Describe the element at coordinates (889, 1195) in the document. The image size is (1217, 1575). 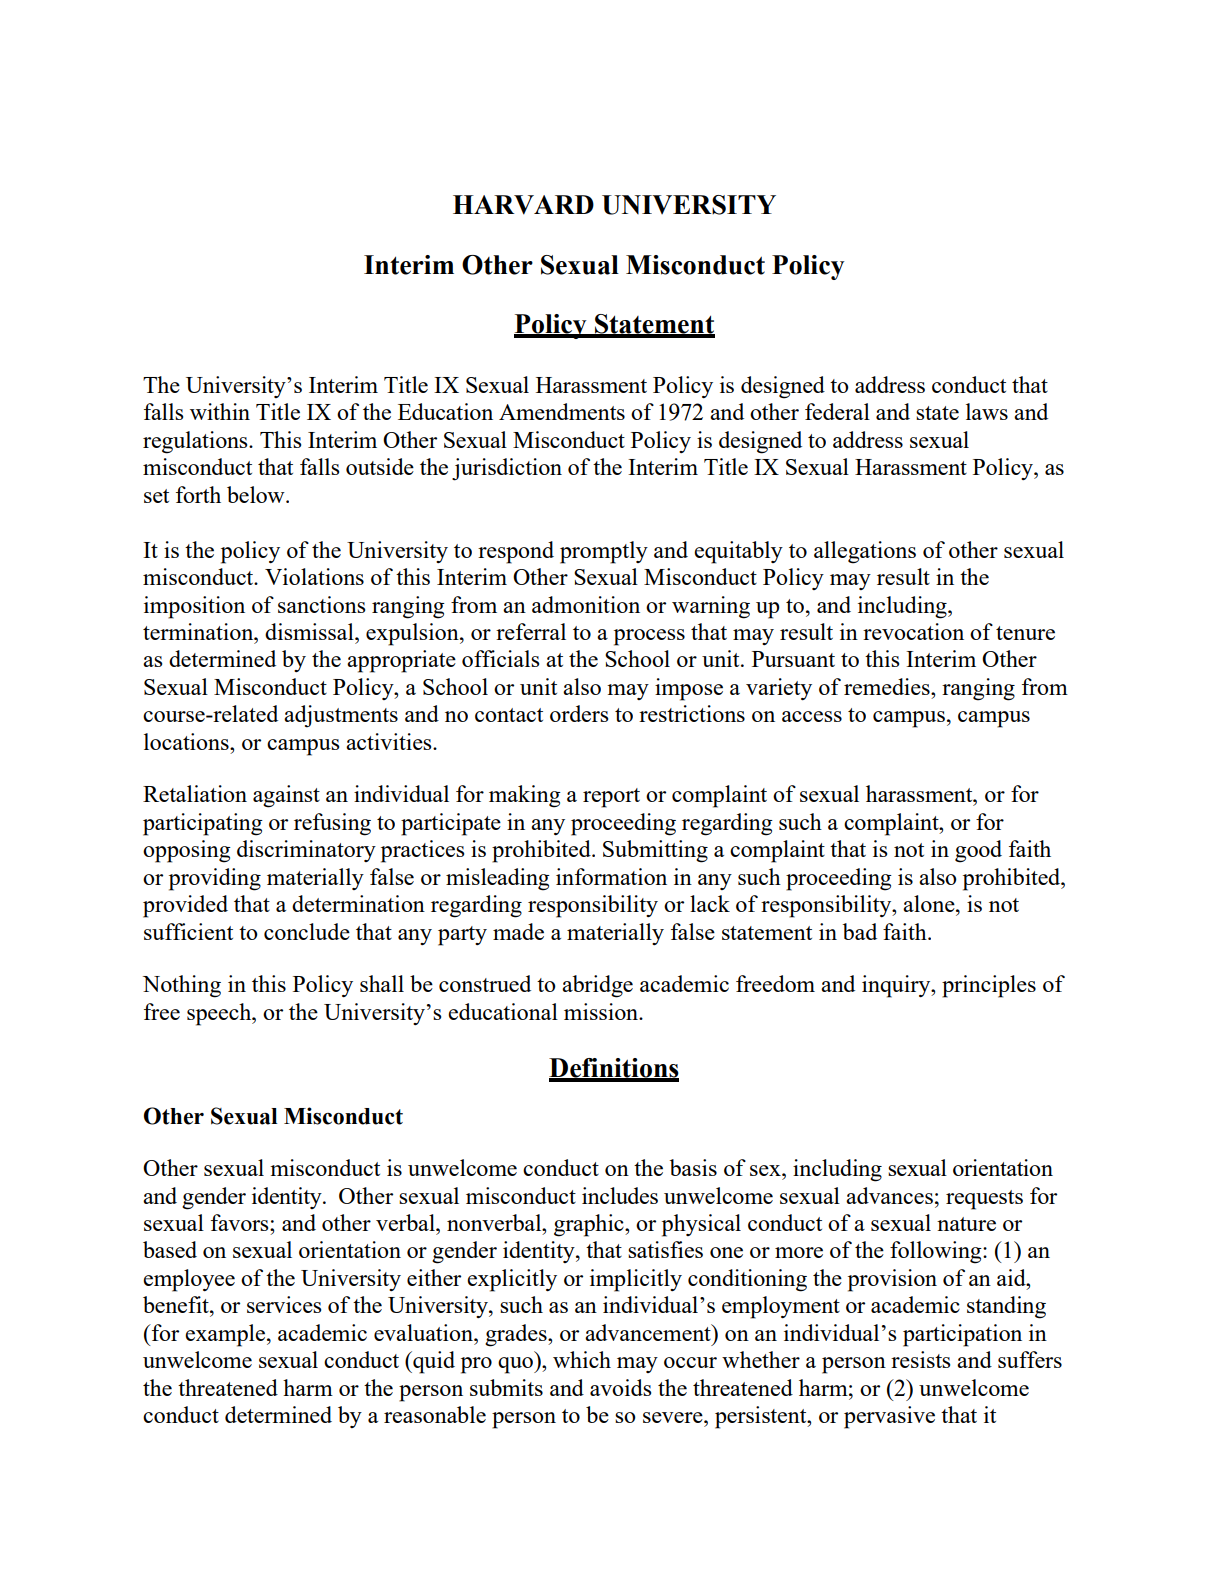
I see `advances` at that location.
